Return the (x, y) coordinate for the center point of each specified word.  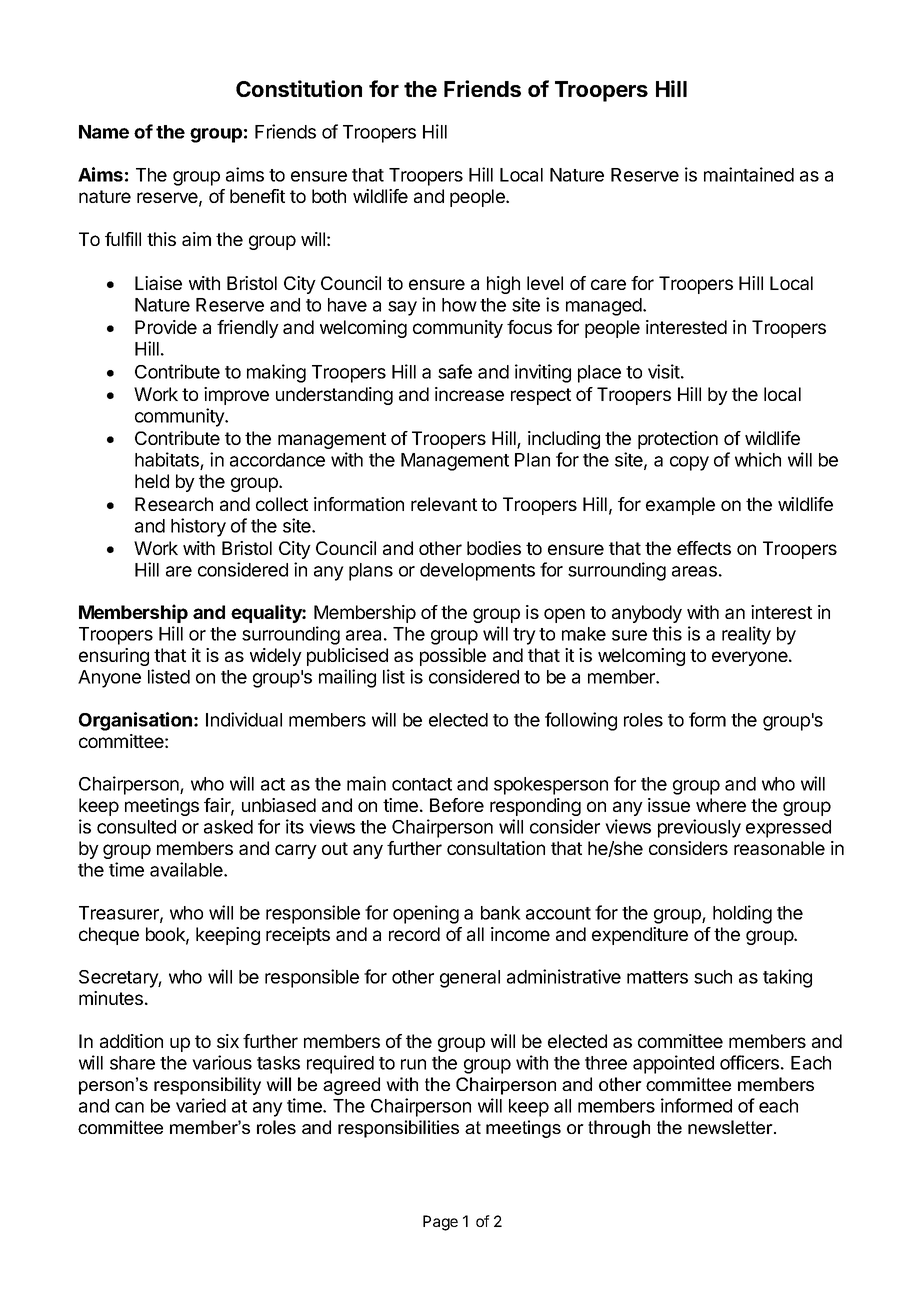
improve (236, 396)
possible (453, 657)
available (187, 869)
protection (678, 440)
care (608, 284)
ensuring (114, 657)
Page (440, 1223)
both (329, 196)
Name (104, 132)
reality (746, 635)
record (414, 934)
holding (742, 914)
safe (455, 371)
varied (201, 1105)
